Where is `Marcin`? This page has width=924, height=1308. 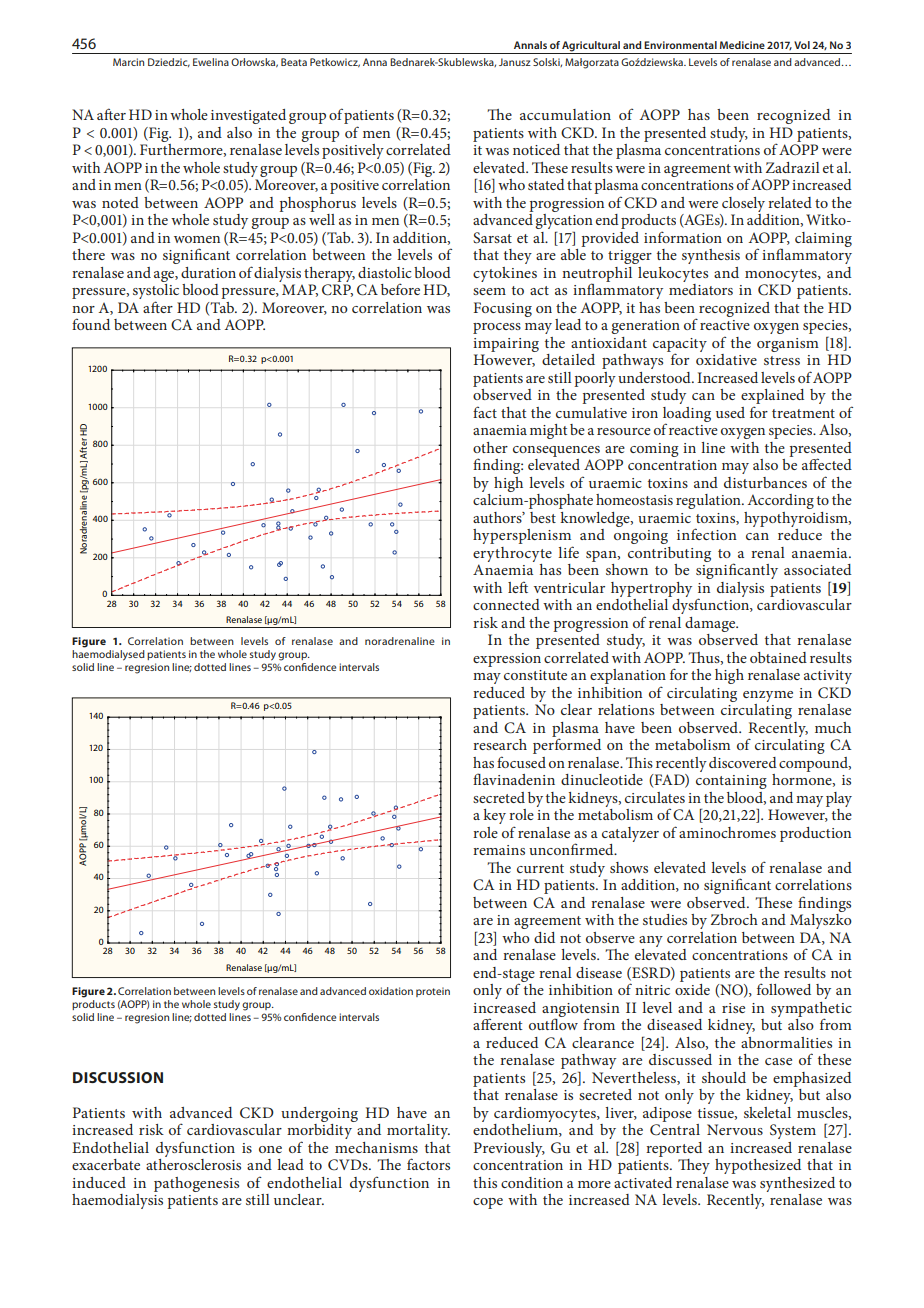
Marcin is located at coordinates (128, 62).
